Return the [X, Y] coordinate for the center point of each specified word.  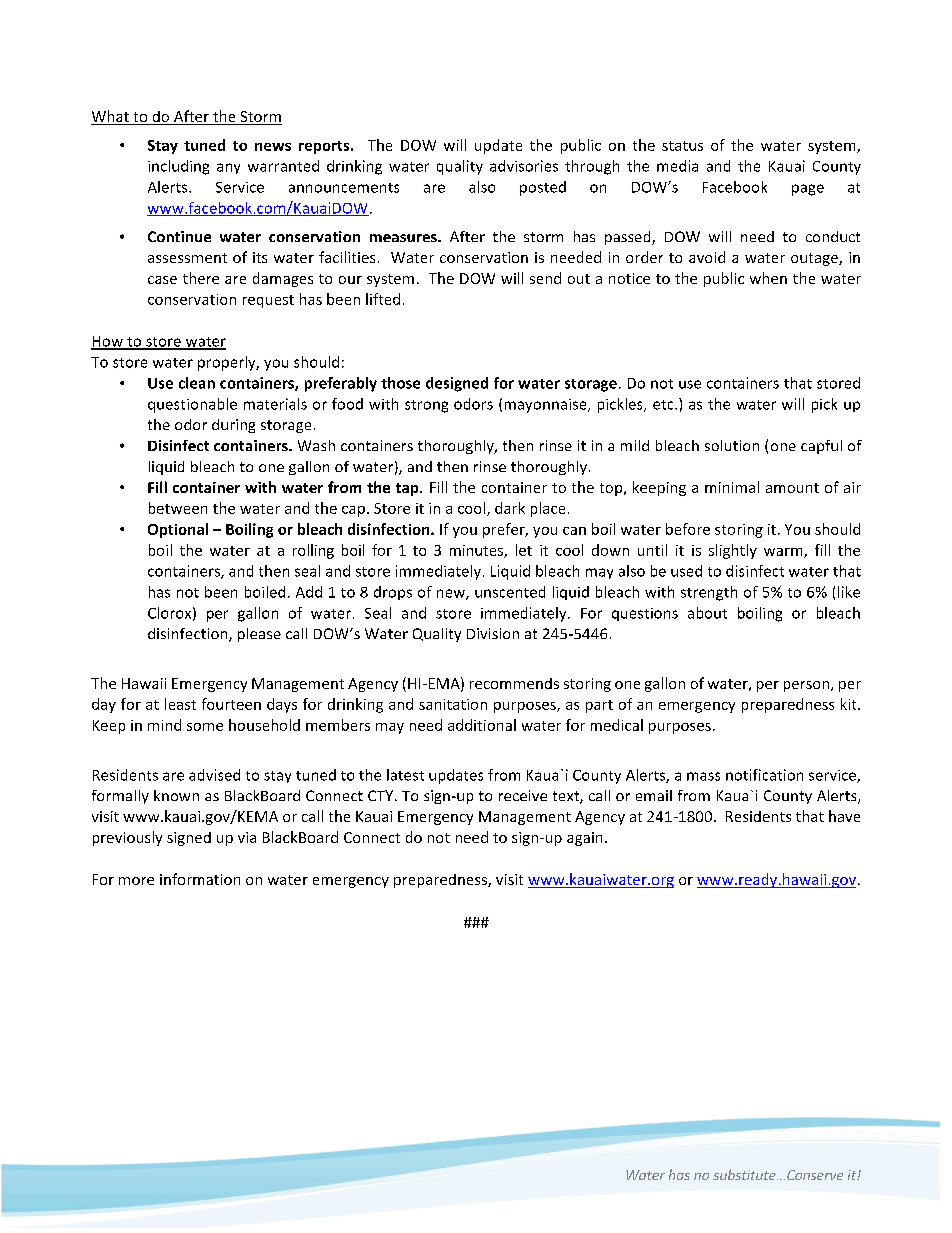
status [682, 146]
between [178, 508]
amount [792, 488]
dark [510, 508]
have [844, 816]
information [200, 879]
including [178, 167]
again [584, 839]
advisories [524, 166]
